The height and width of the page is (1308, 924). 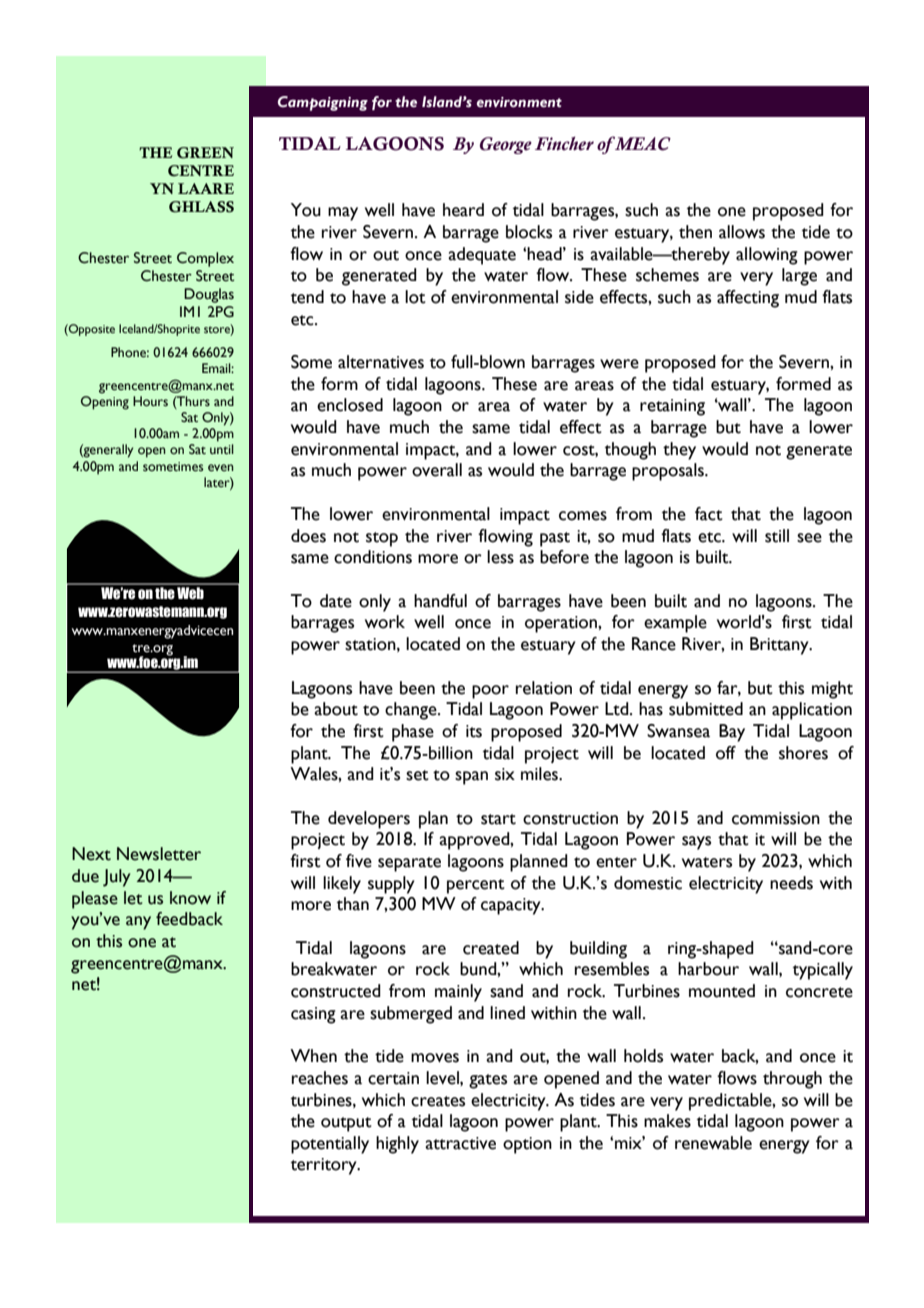 I want to click on Campaigning, so click(x=323, y=103).
